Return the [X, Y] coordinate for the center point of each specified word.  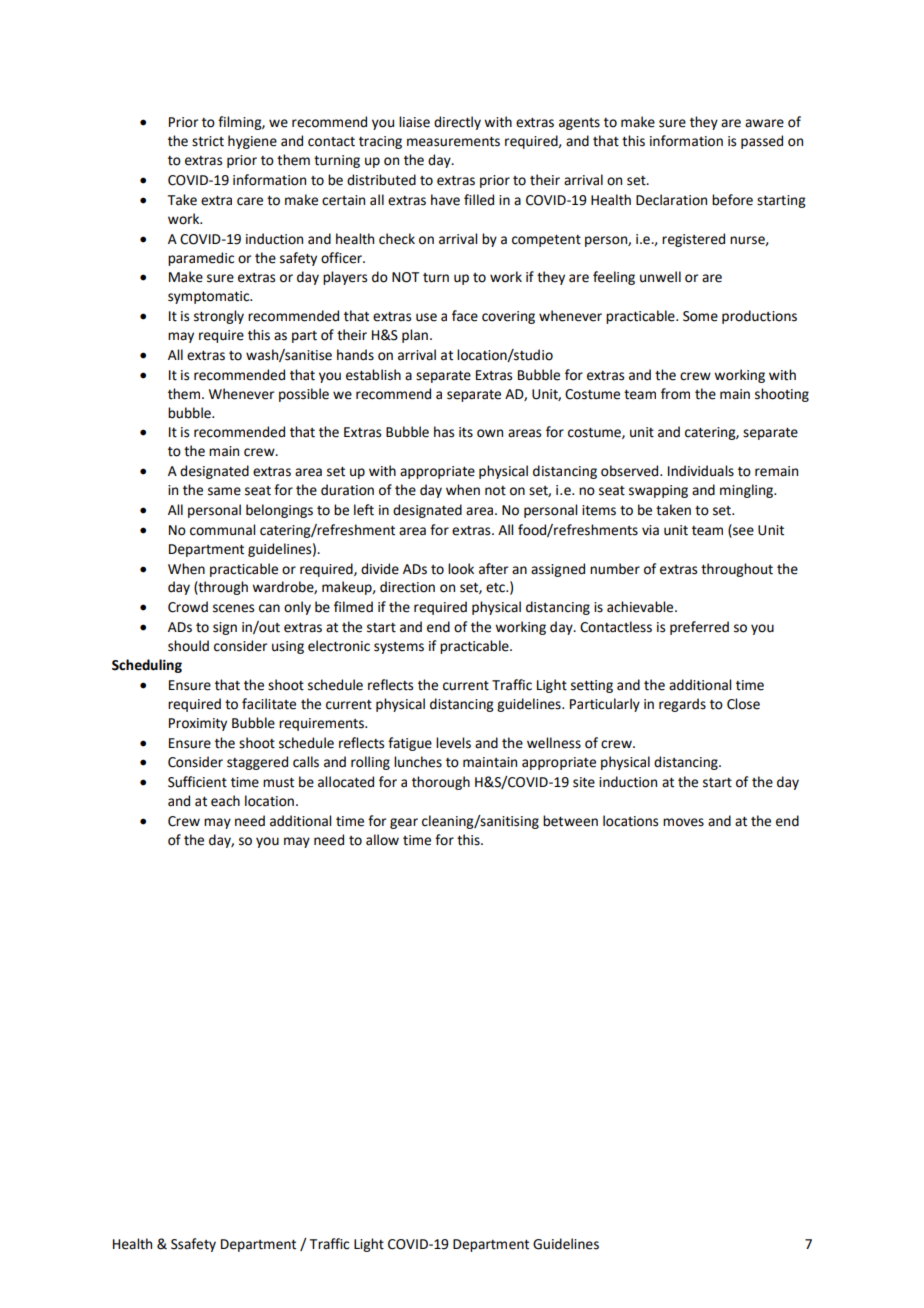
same [224, 491]
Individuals [701, 471]
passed [762, 142]
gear [404, 823]
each [225, 801]
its [466, 432]
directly [457, 123]
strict [208, 141]
